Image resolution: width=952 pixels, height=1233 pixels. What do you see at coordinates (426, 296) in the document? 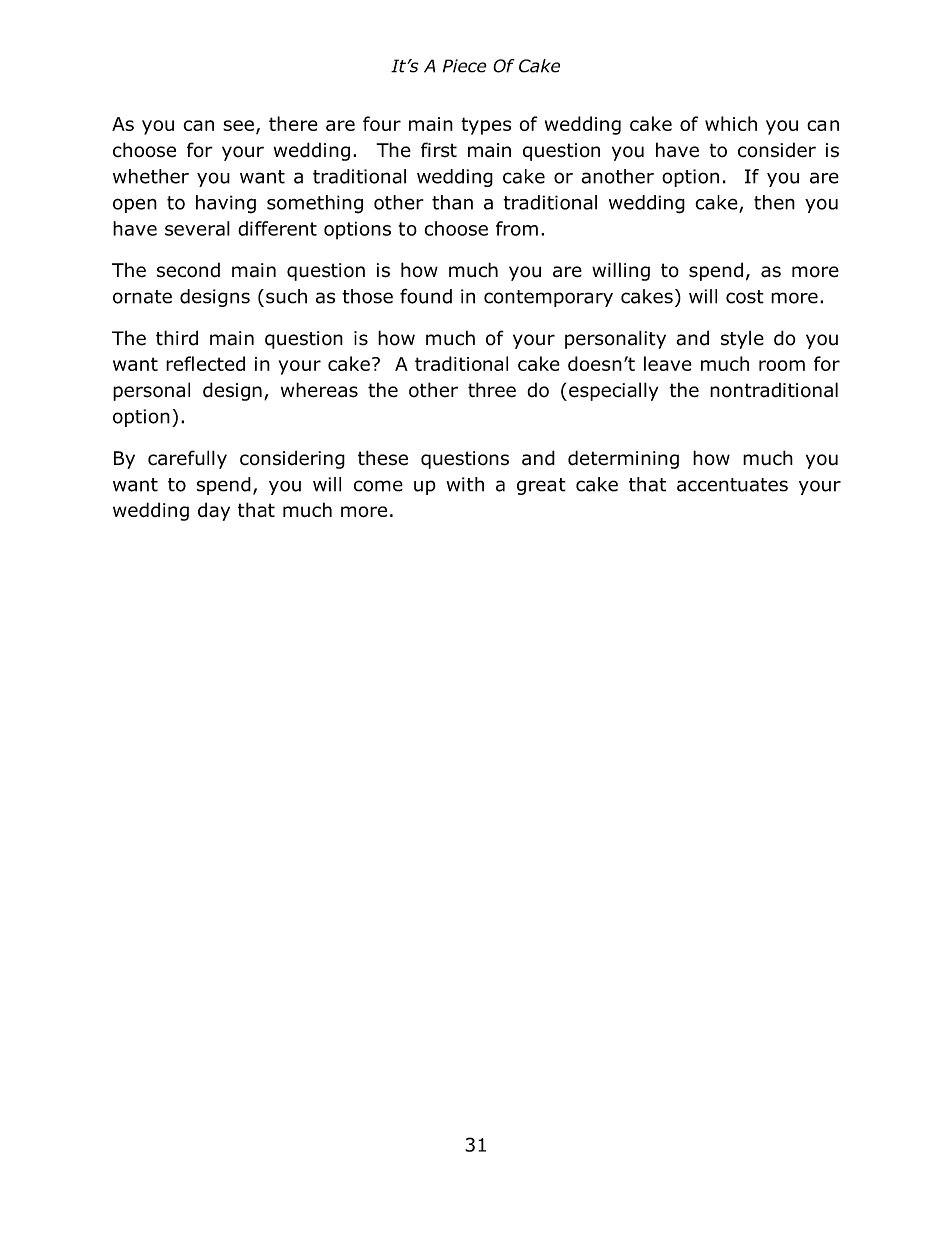
I see `found` at bounding box center [426, 296].
